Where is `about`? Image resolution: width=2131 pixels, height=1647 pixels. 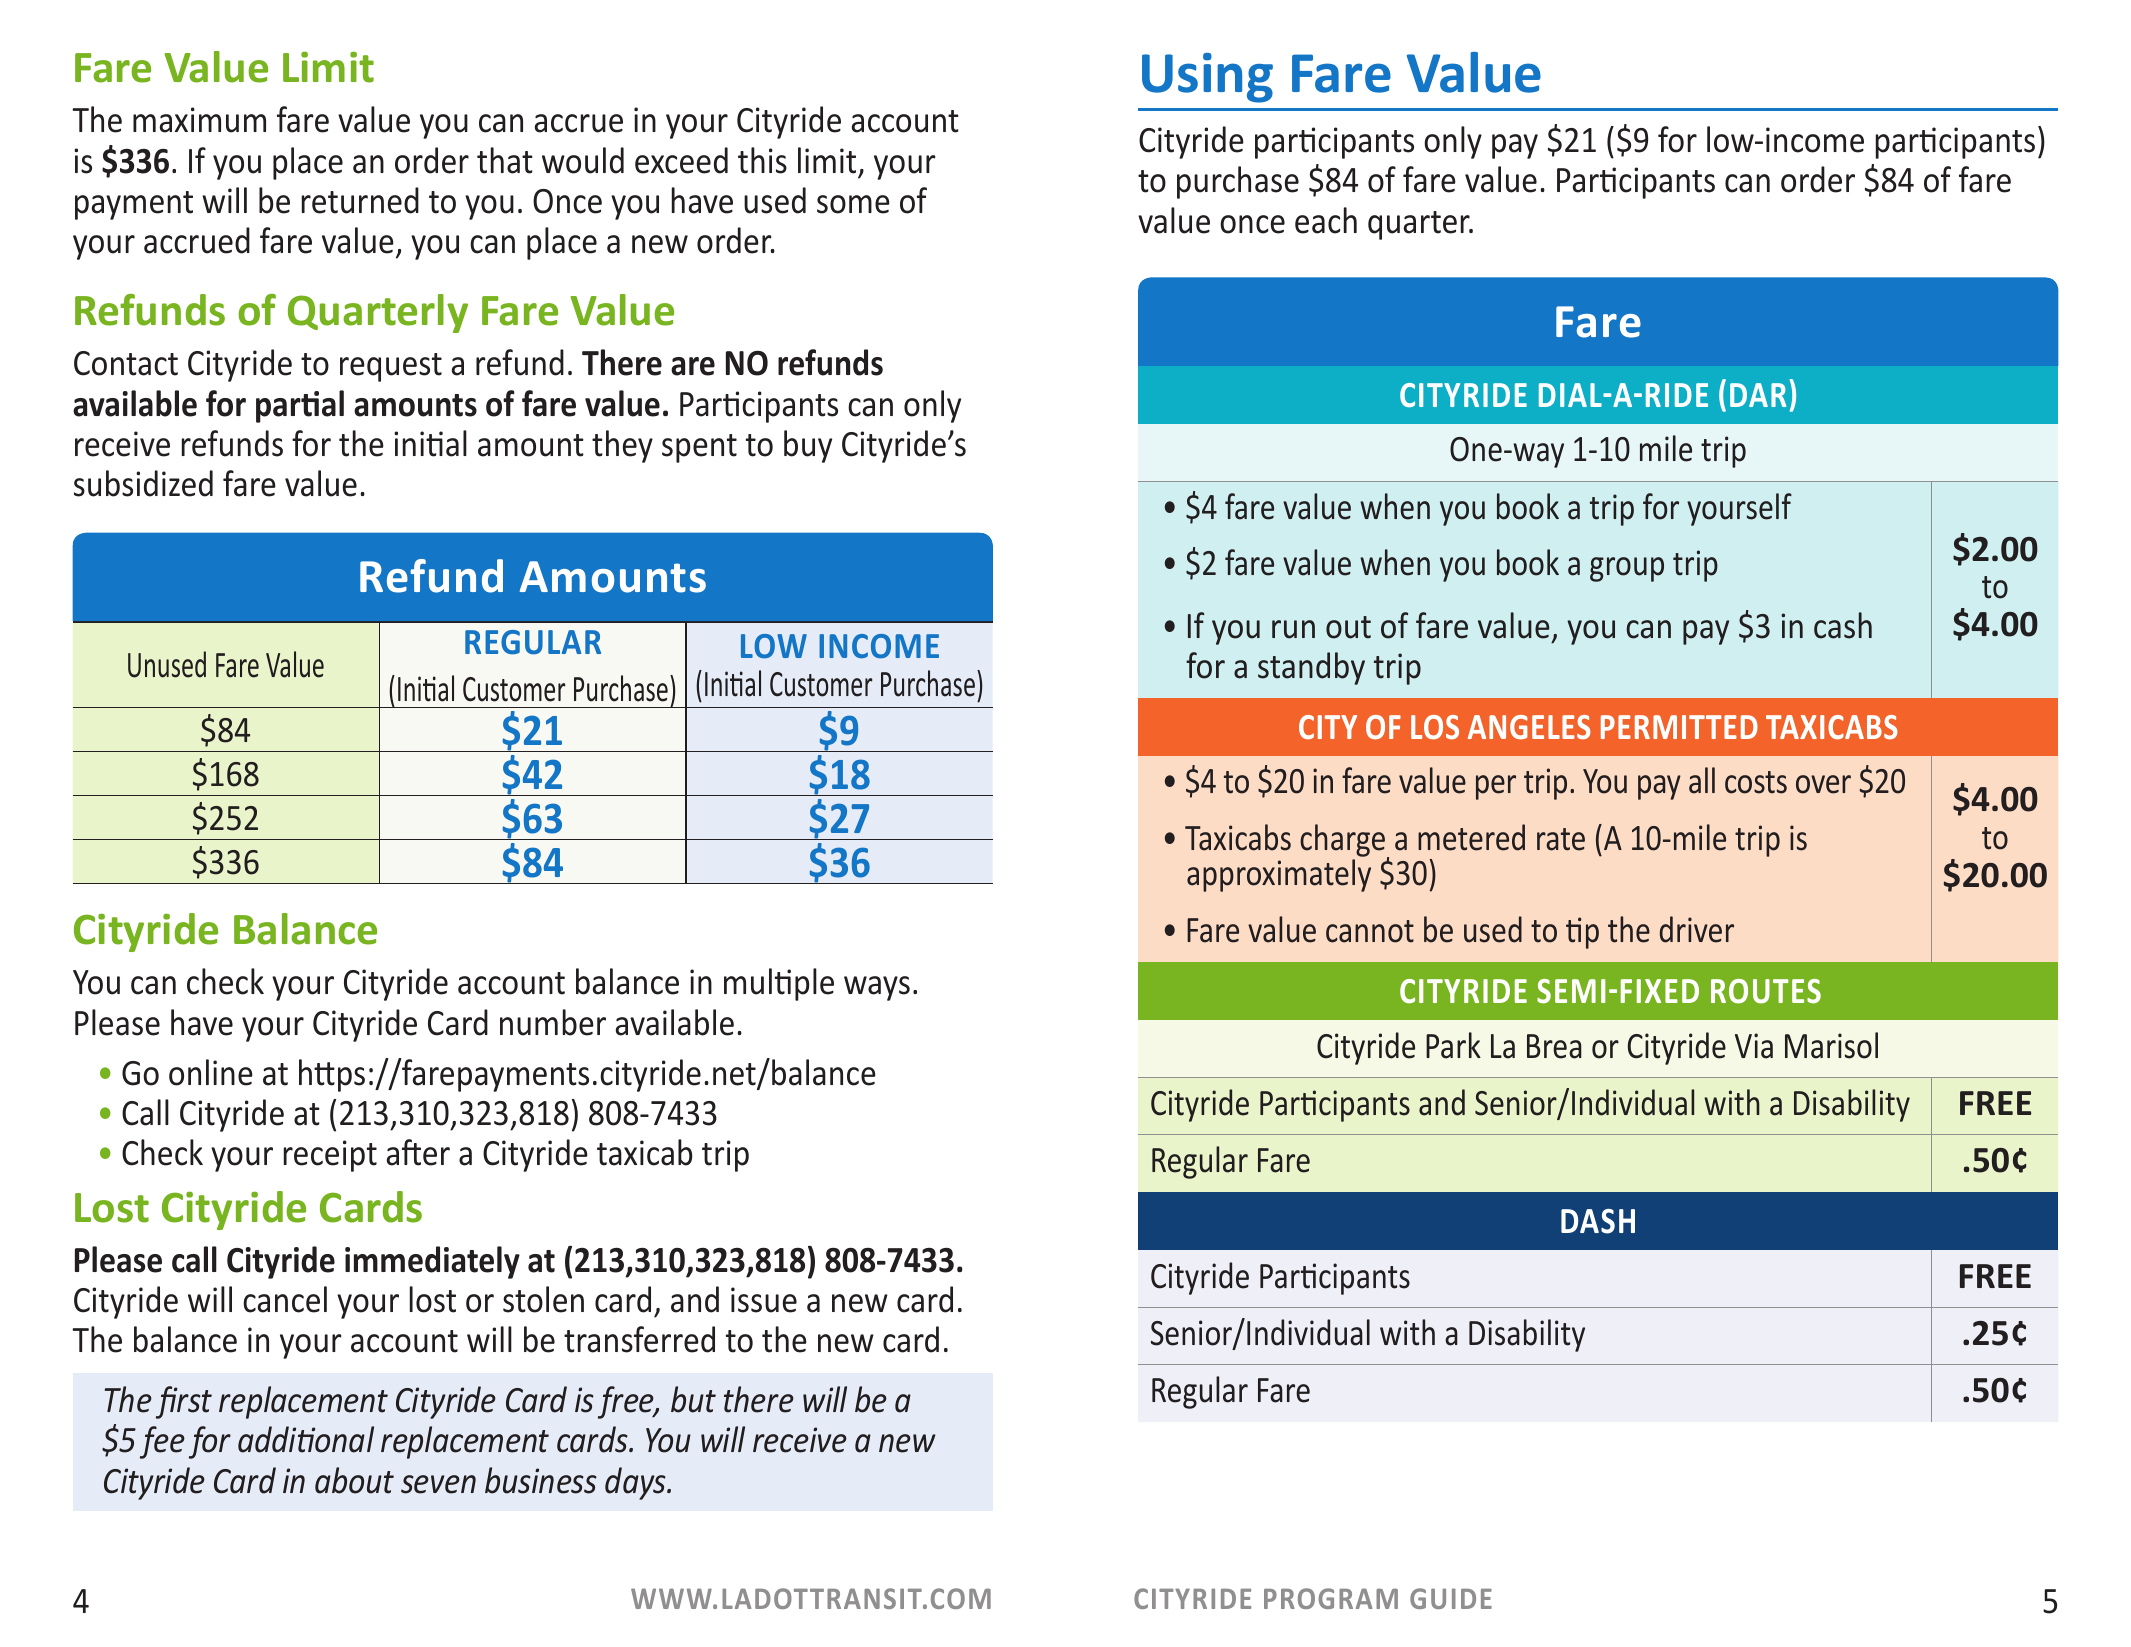
about is located at coordinates (354, 1480).
